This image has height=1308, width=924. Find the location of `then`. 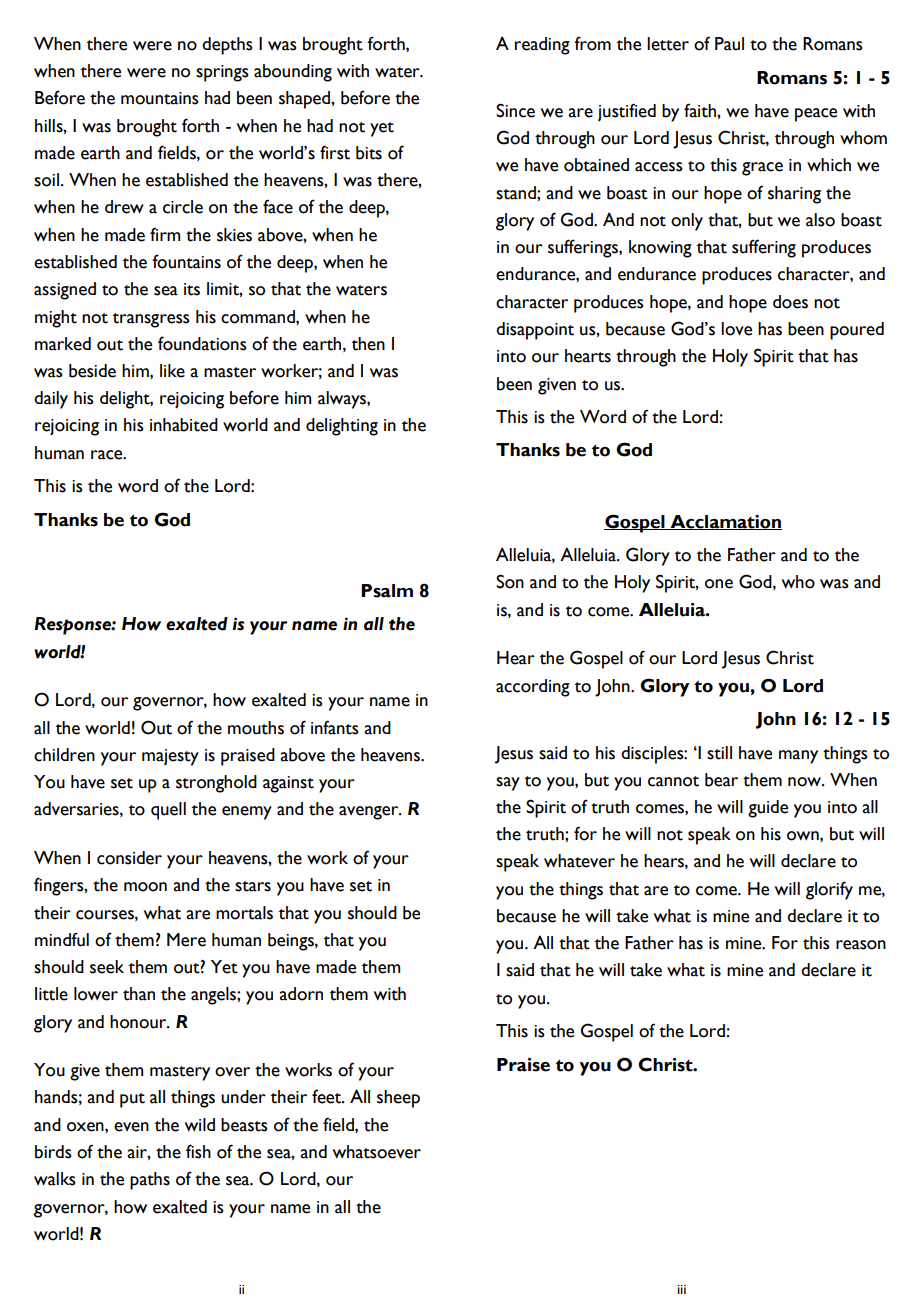

then is located at coordinates (368, 344).
